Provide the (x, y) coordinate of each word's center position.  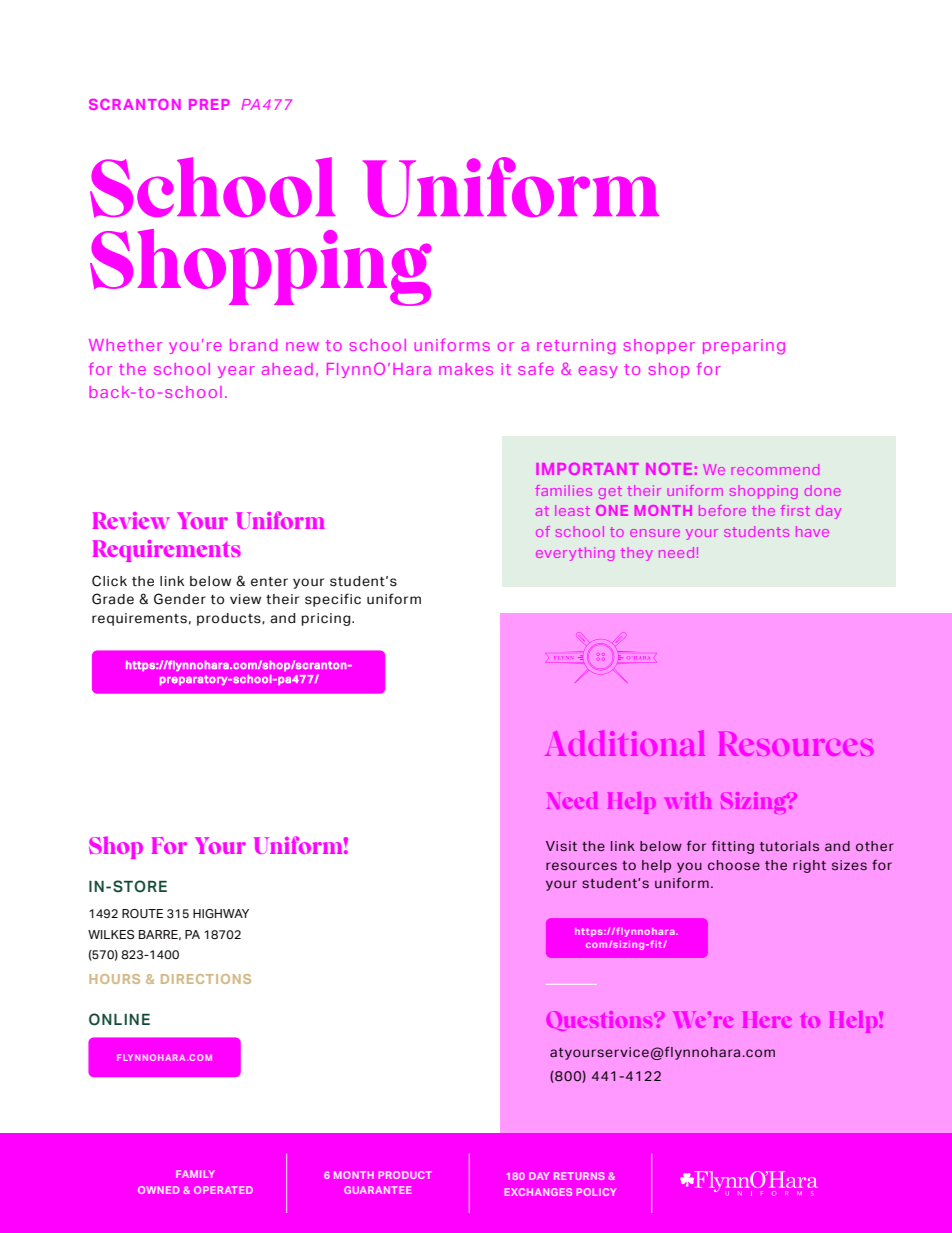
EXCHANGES (538, 1192)
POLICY (596, 1192)
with (688, 800)
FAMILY (195, 1174)
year (236, 372)
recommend (775, 469)
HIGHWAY (221, 913)
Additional (625, 743)
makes (466, 369)
